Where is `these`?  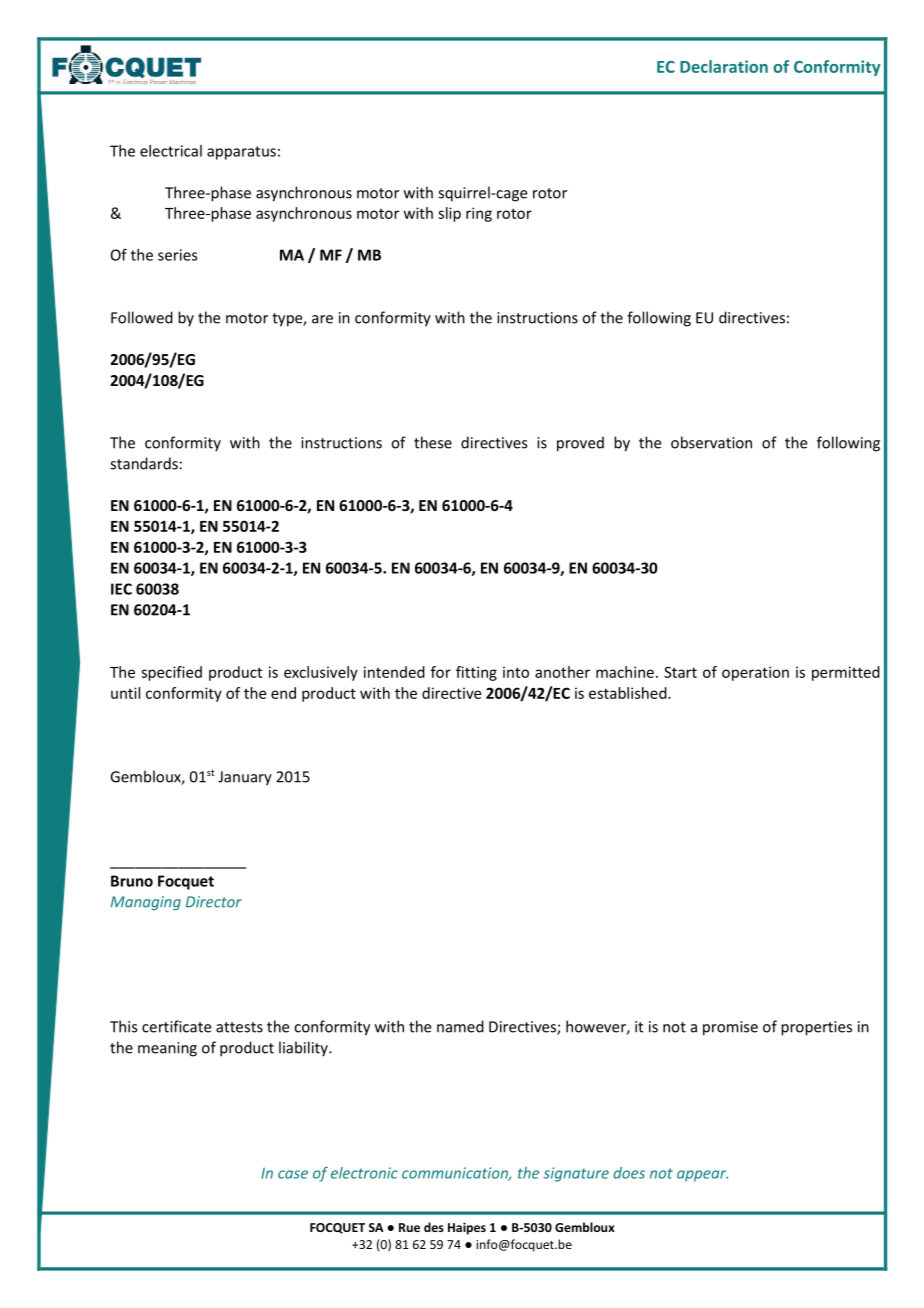
these is located at coordinates (433, 442).
